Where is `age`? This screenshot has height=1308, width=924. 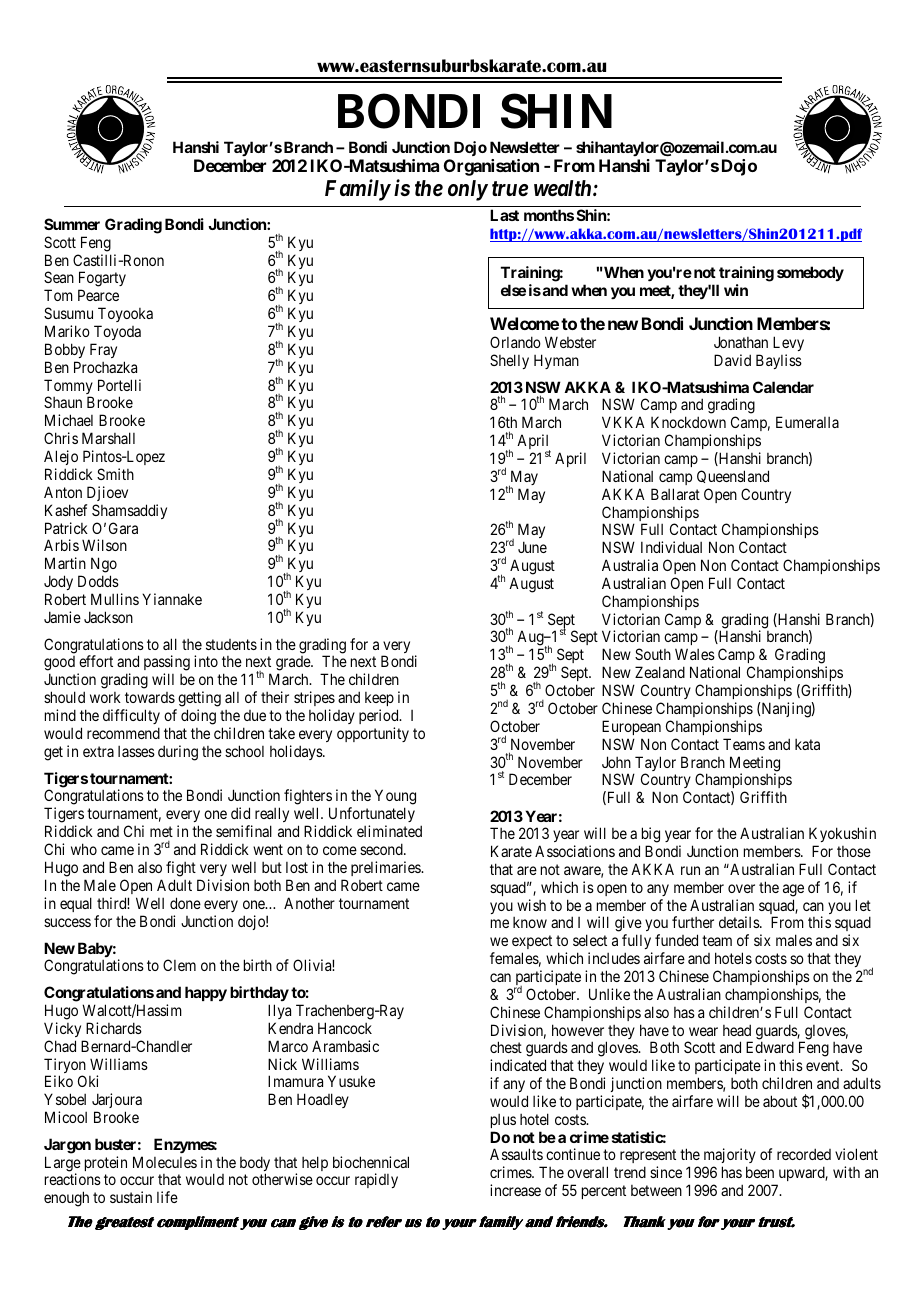
age is located at coordinates (793, 890).
